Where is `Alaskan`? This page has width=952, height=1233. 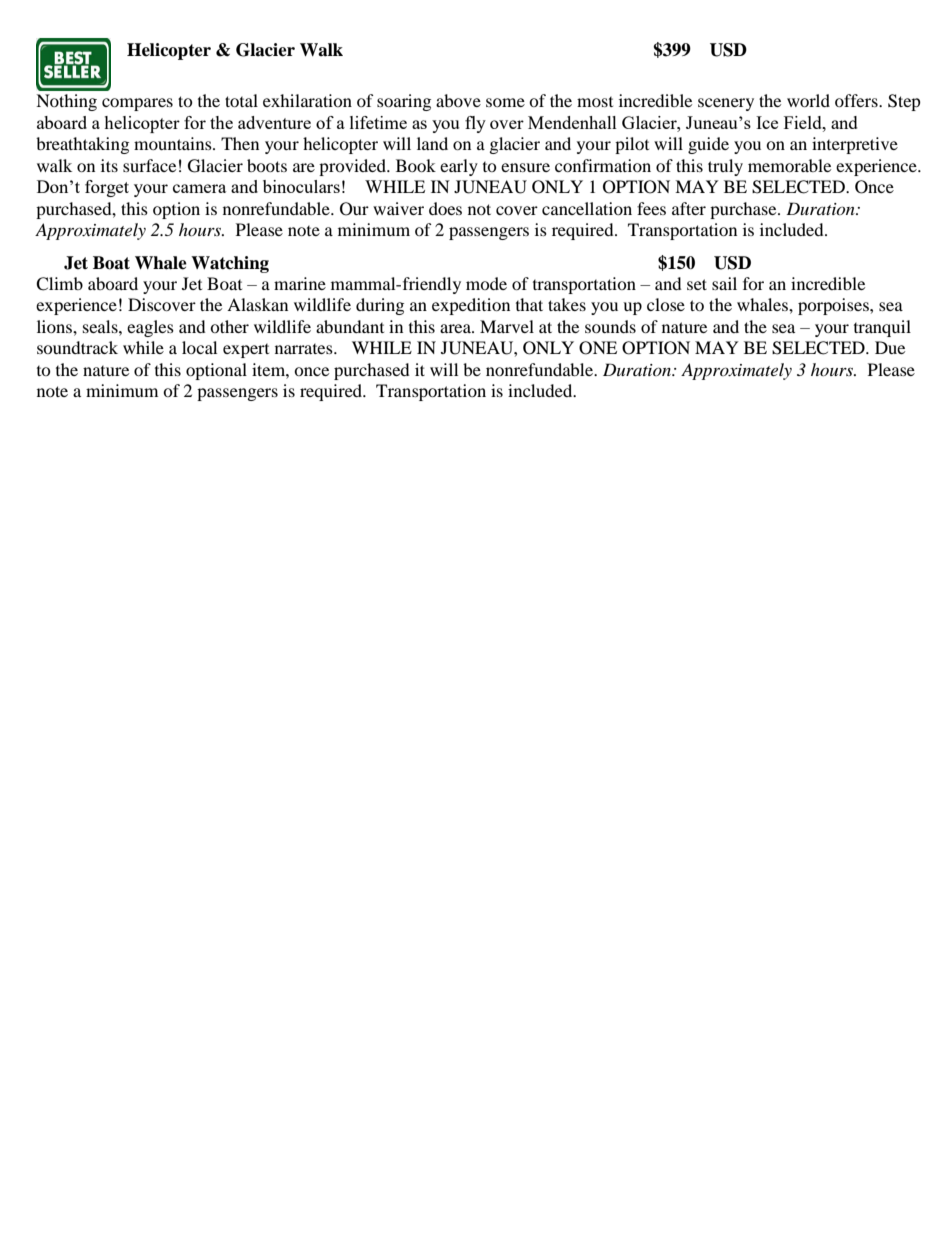 Alaskan is located at coordinates (257, 304).
